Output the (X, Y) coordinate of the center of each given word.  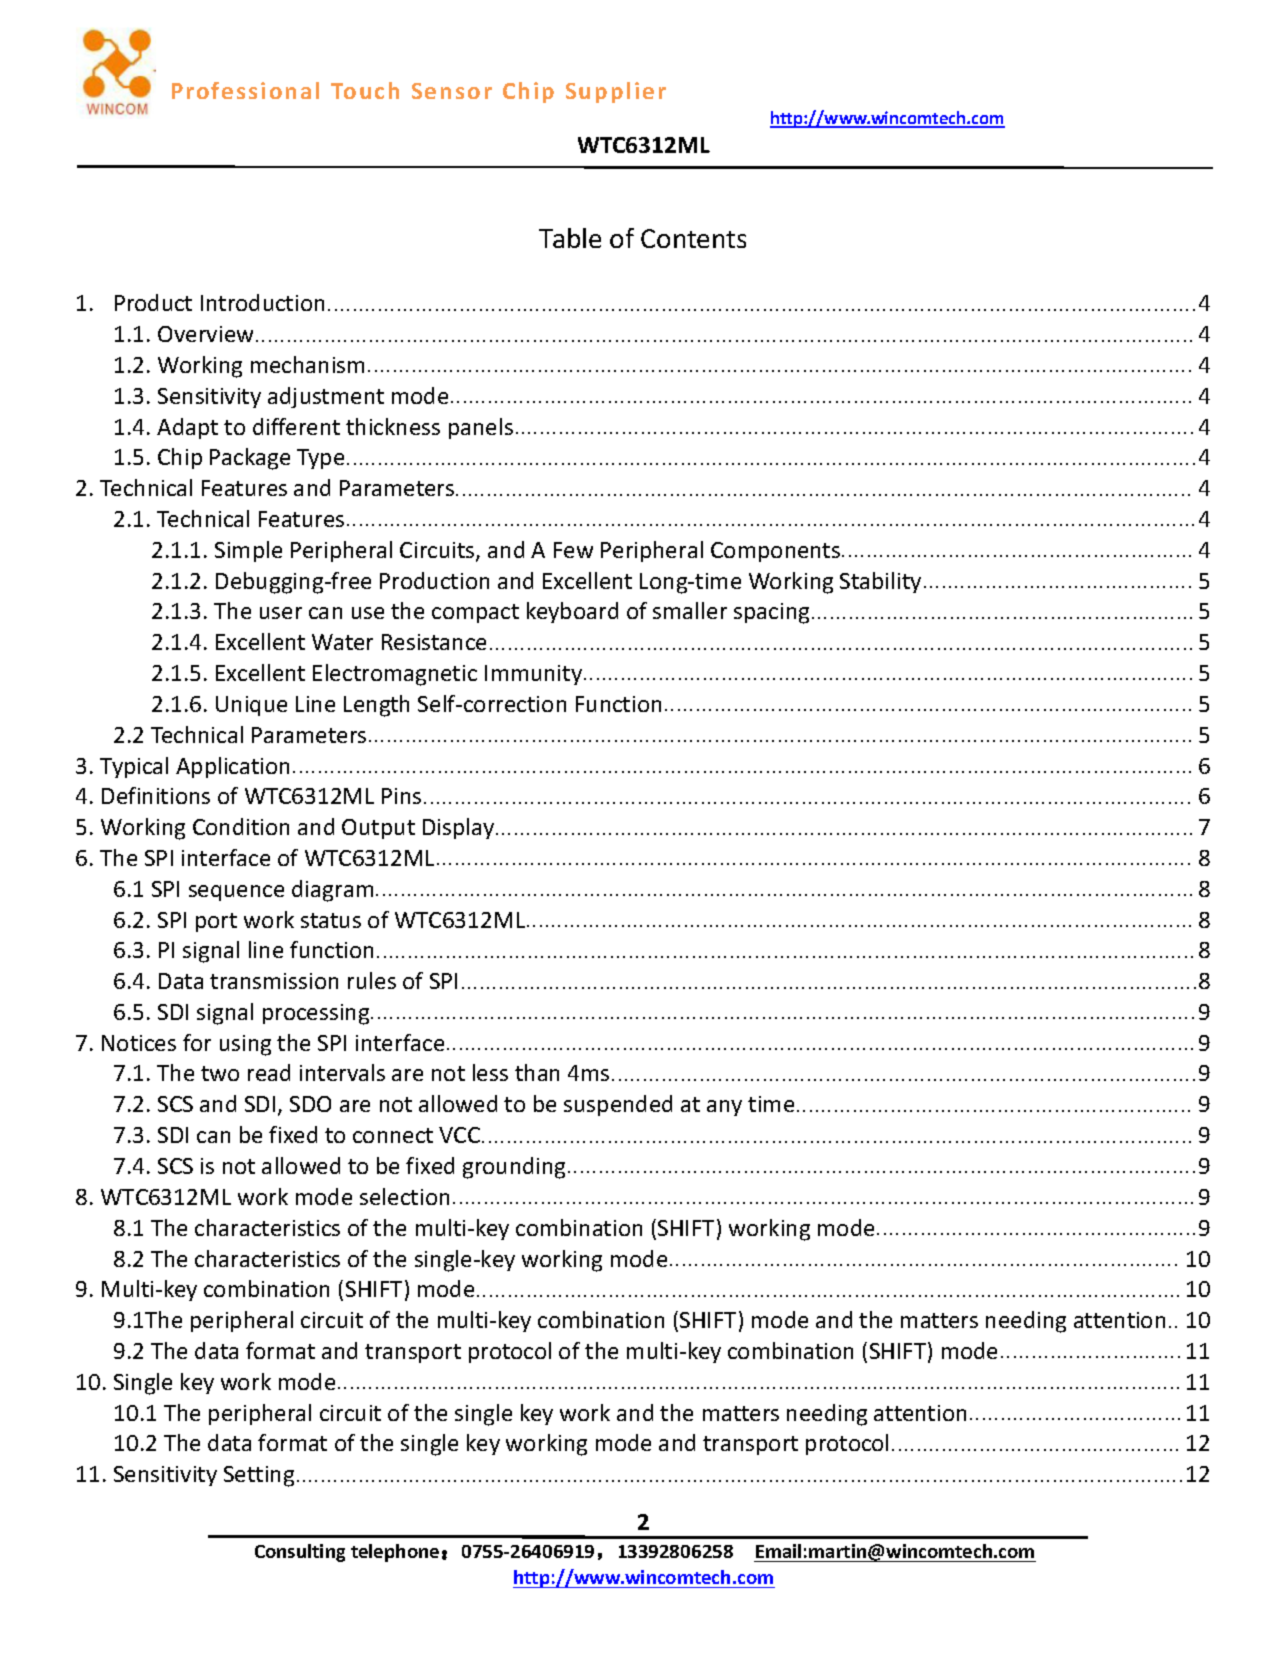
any (724, 1108)
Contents (693, 238)
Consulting (300, 1553)
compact (475, 613)
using (245, 1045)
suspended (618, 1105)
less (490, 1072)
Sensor (452, 91)
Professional (245, 90)
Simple (248, 551)
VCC (461, 1135)
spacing (771, 613)
